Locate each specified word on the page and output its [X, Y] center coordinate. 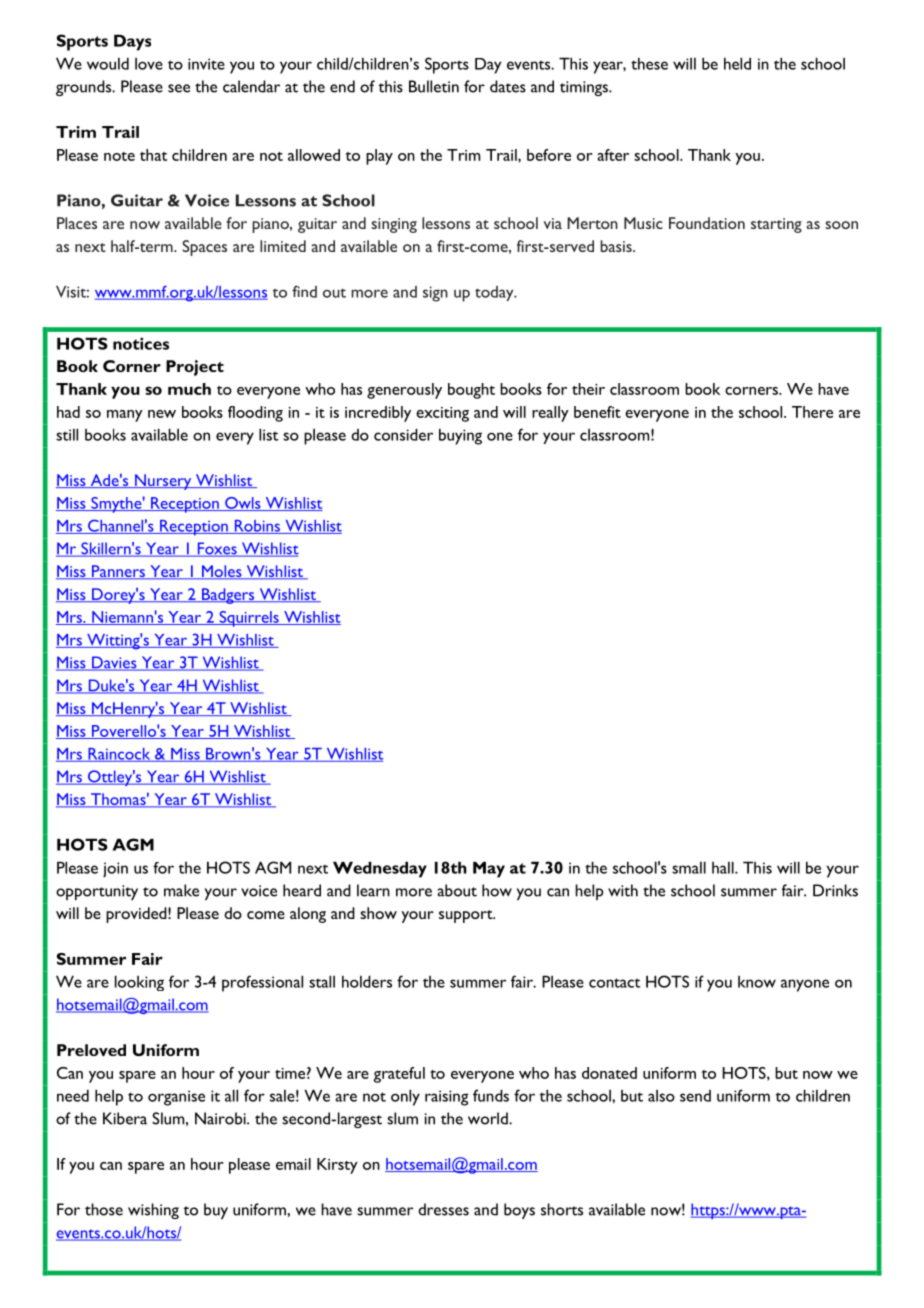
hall [724, 867]
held [737, 63]
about [457, 890]
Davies [114, 663]
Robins [257, 527]
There [812, 412]
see [179, 88]
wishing [153, 1211]
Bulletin [434, 86]
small [689, 867]
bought [471, 391]
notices [141, 343]
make [181, 890]
